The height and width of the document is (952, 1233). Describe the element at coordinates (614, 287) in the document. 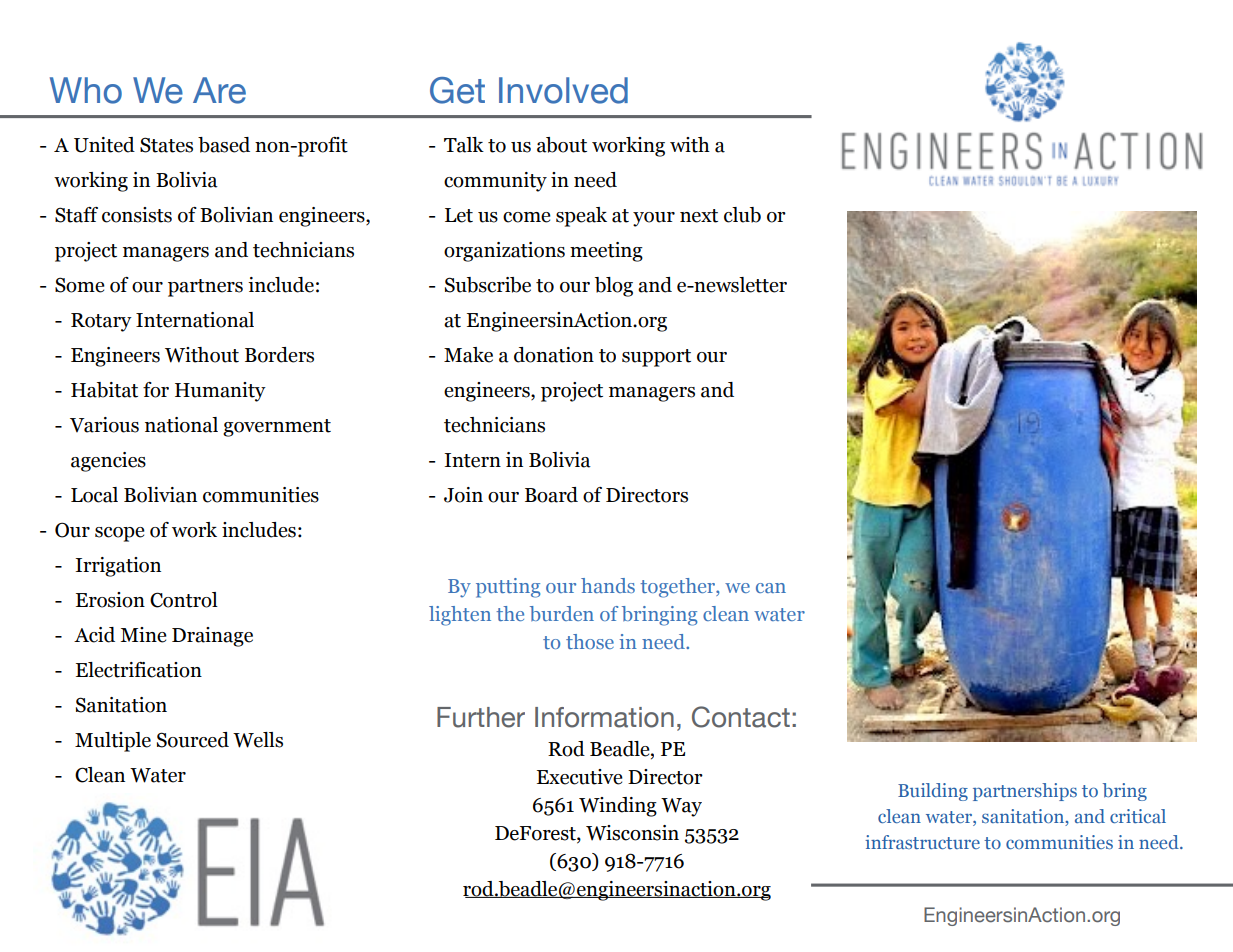

I see `blog` at that location.
